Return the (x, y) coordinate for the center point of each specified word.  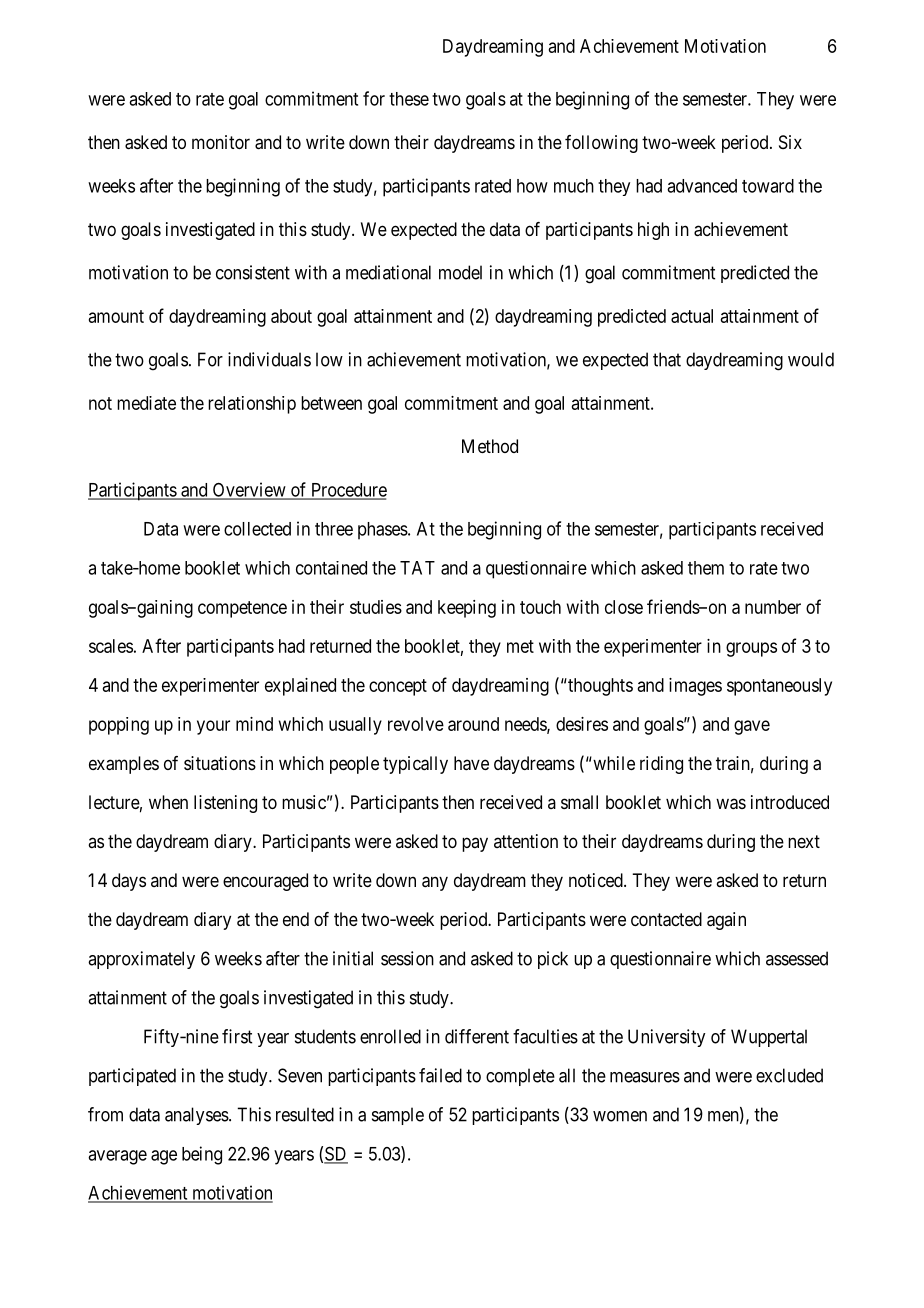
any (435, 883)
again (726, 921)
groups (751, 649)
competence (242, 609)
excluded (789, 1075)
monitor (221, 142)
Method (490, 446)
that (667, 359)
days (129, 882)
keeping (467, 609)
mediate (146, 403)
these (409, 99)
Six (790, 142)
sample (398, 1116)
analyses (197, 1116)
